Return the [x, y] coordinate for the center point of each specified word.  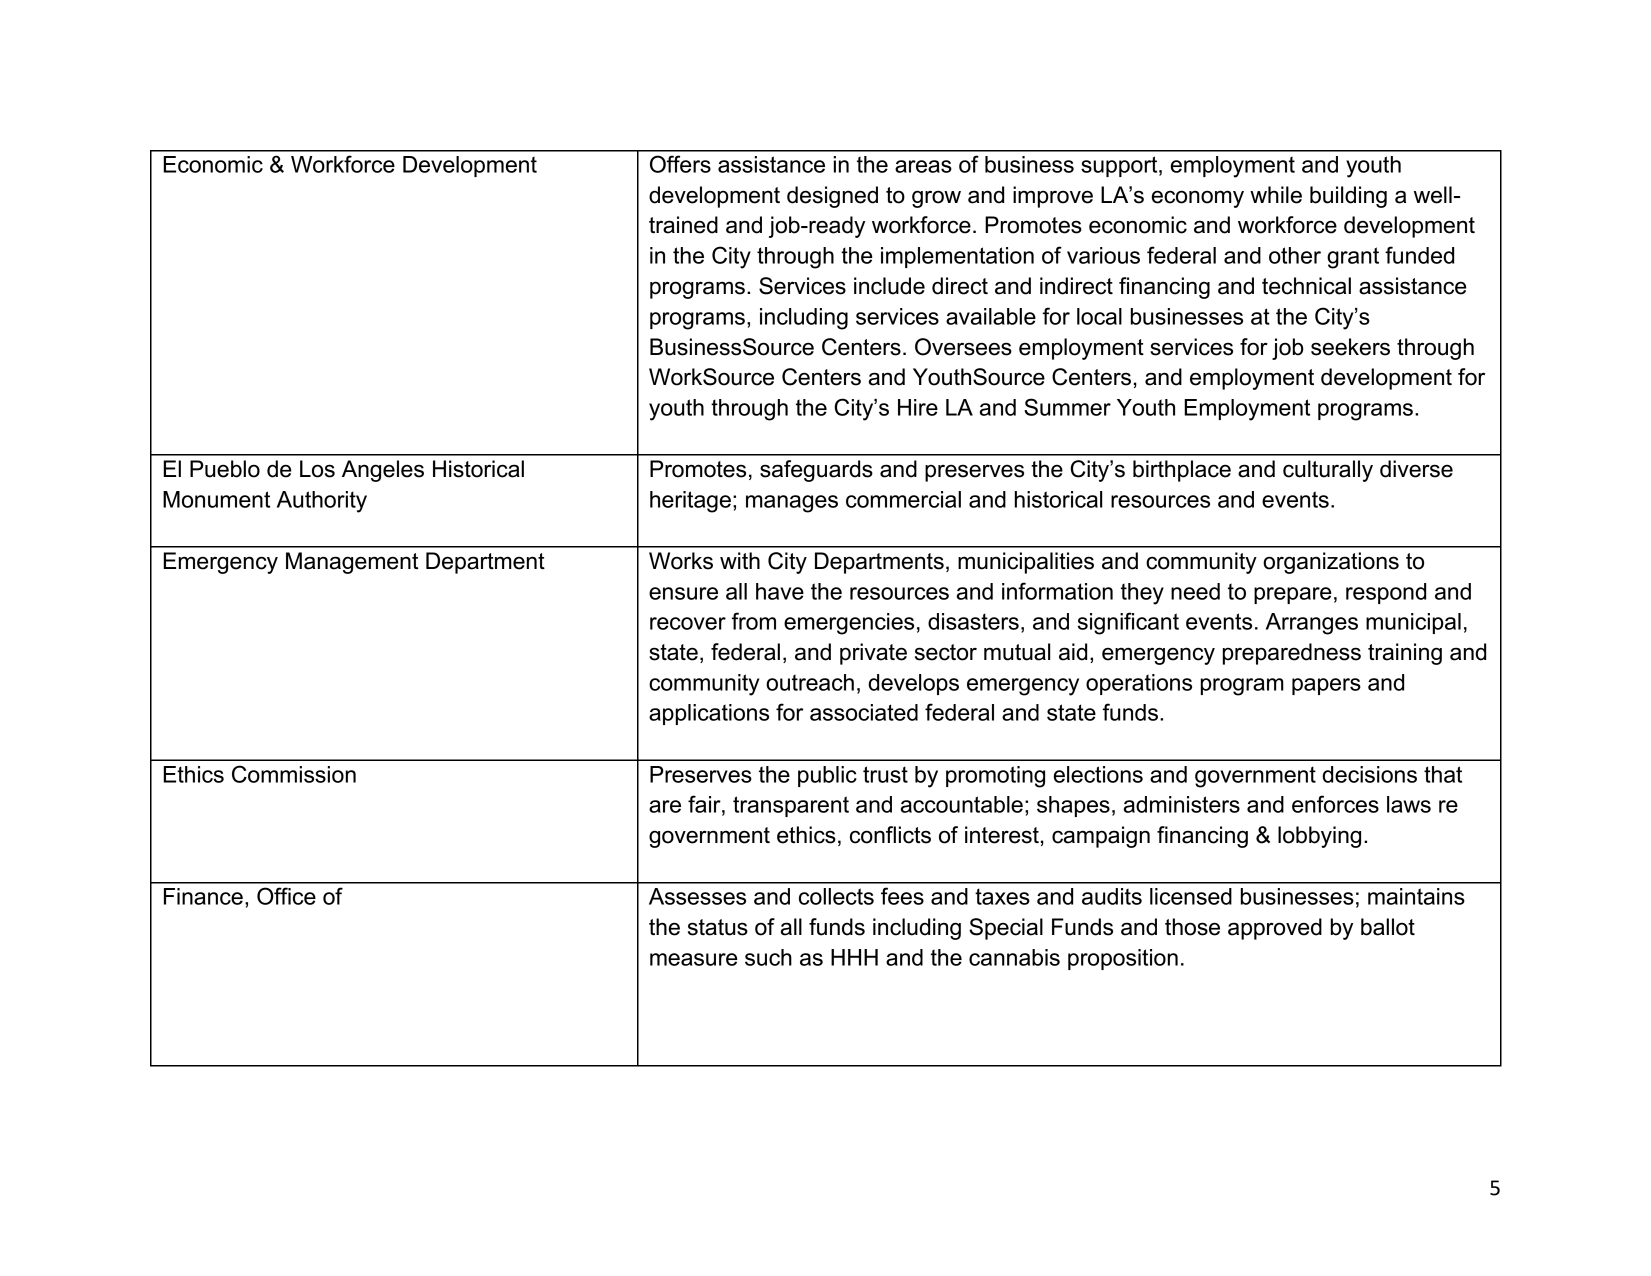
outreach [810, 682]
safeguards [816, 471]
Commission [294, 774]
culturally [1328, 471]
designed [832, 197]
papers [1326, 686]
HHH [854, 957]
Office [286, 896]
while [1276, 195]
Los [317, 469]
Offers [680, 164]
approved [1275, 929]
